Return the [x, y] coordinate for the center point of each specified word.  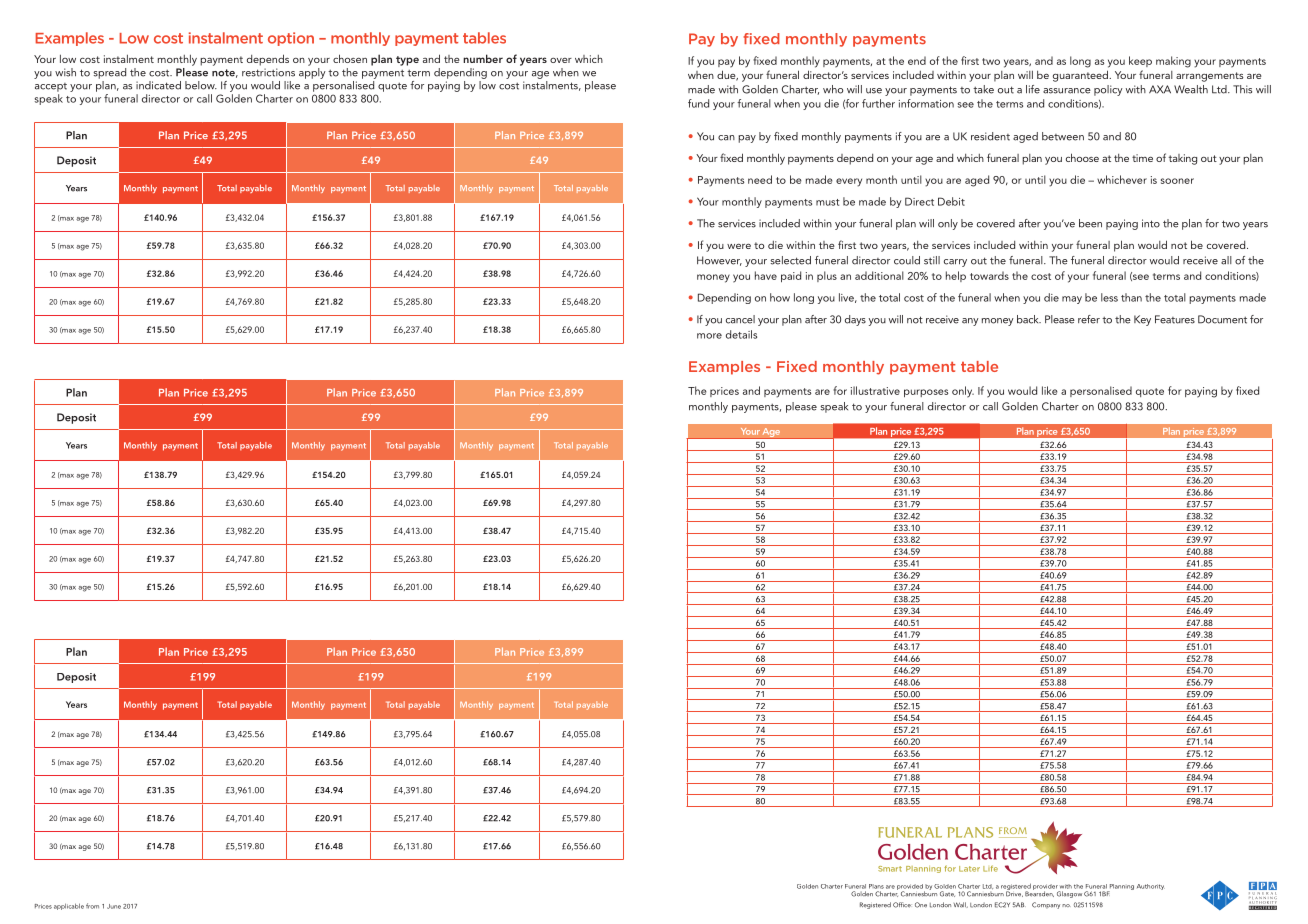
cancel [740, 319]
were [739, 246]
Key [1142, 320]
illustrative [875, 390]
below [201, 85]
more [709, 336]
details [741, 334]
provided [911, 888]
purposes [926, 393]
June [114, 906]
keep [1140, 61]
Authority [1151, 887]
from [92, 906]
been [1090, 223]
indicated [158, 85]
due [727, 75]
